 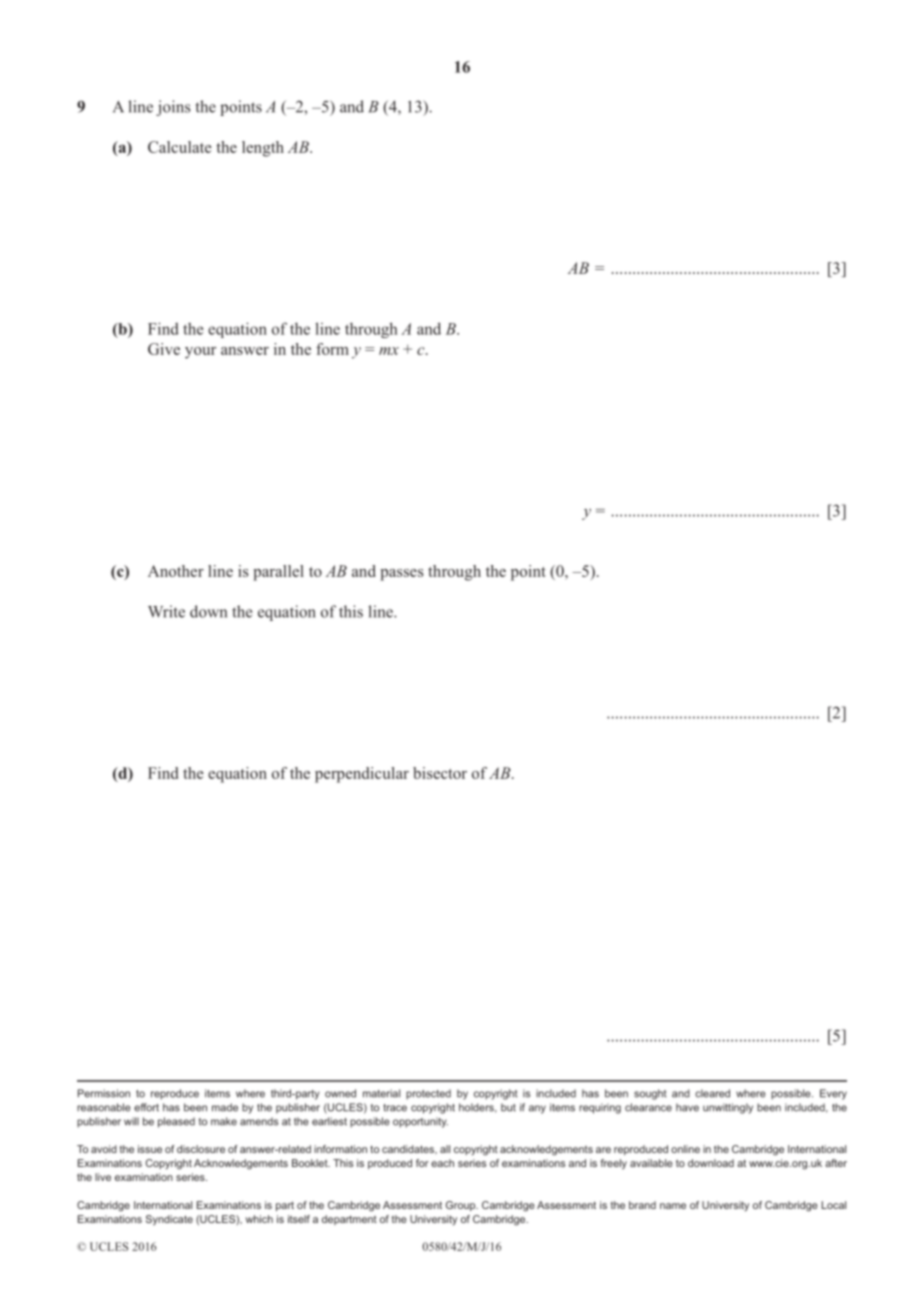 I want to click on name, so click(x=673, y=1206).
